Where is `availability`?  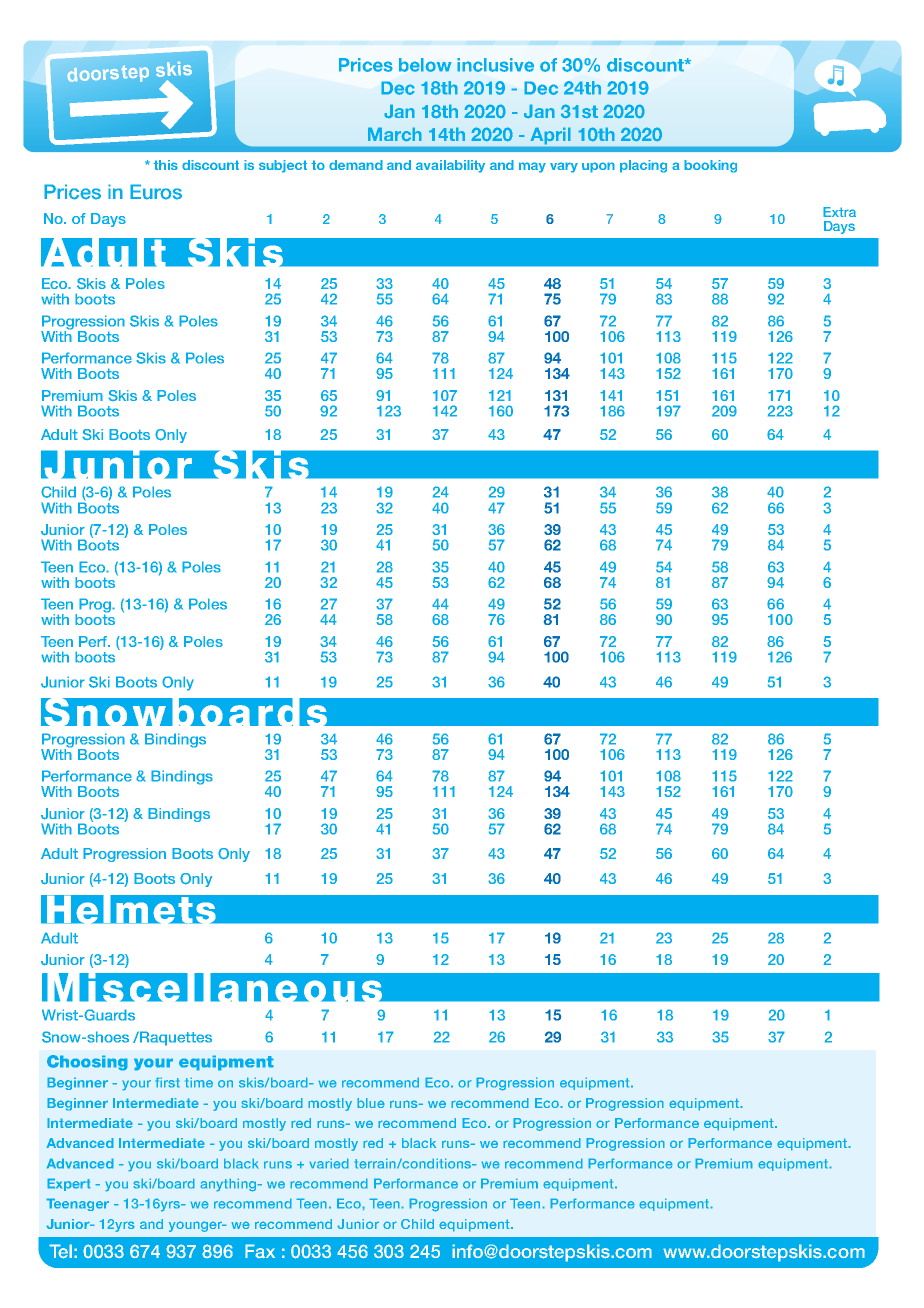 availability is located at coordinates (450, 166).
